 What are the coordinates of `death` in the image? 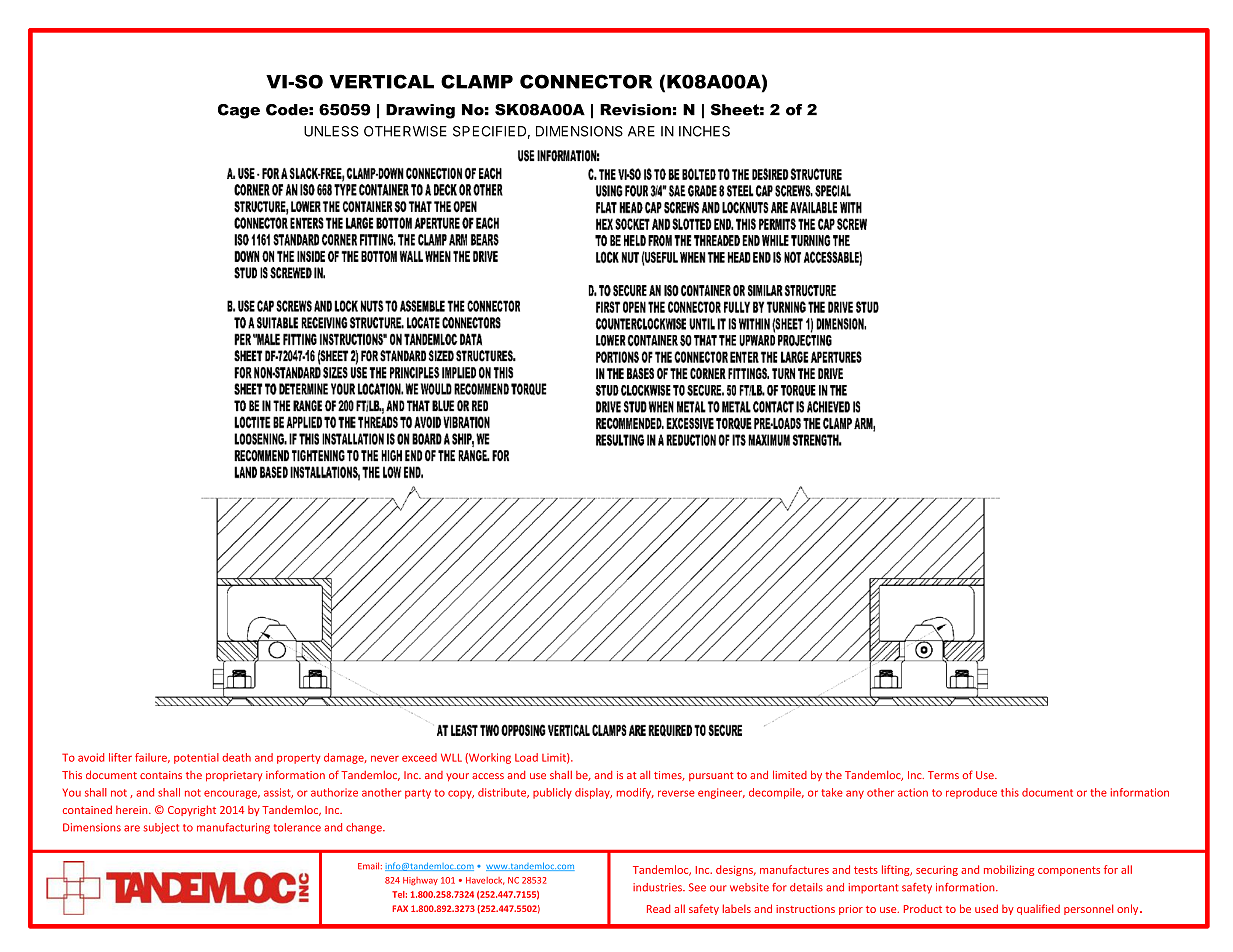 It's located at (236, 757).
